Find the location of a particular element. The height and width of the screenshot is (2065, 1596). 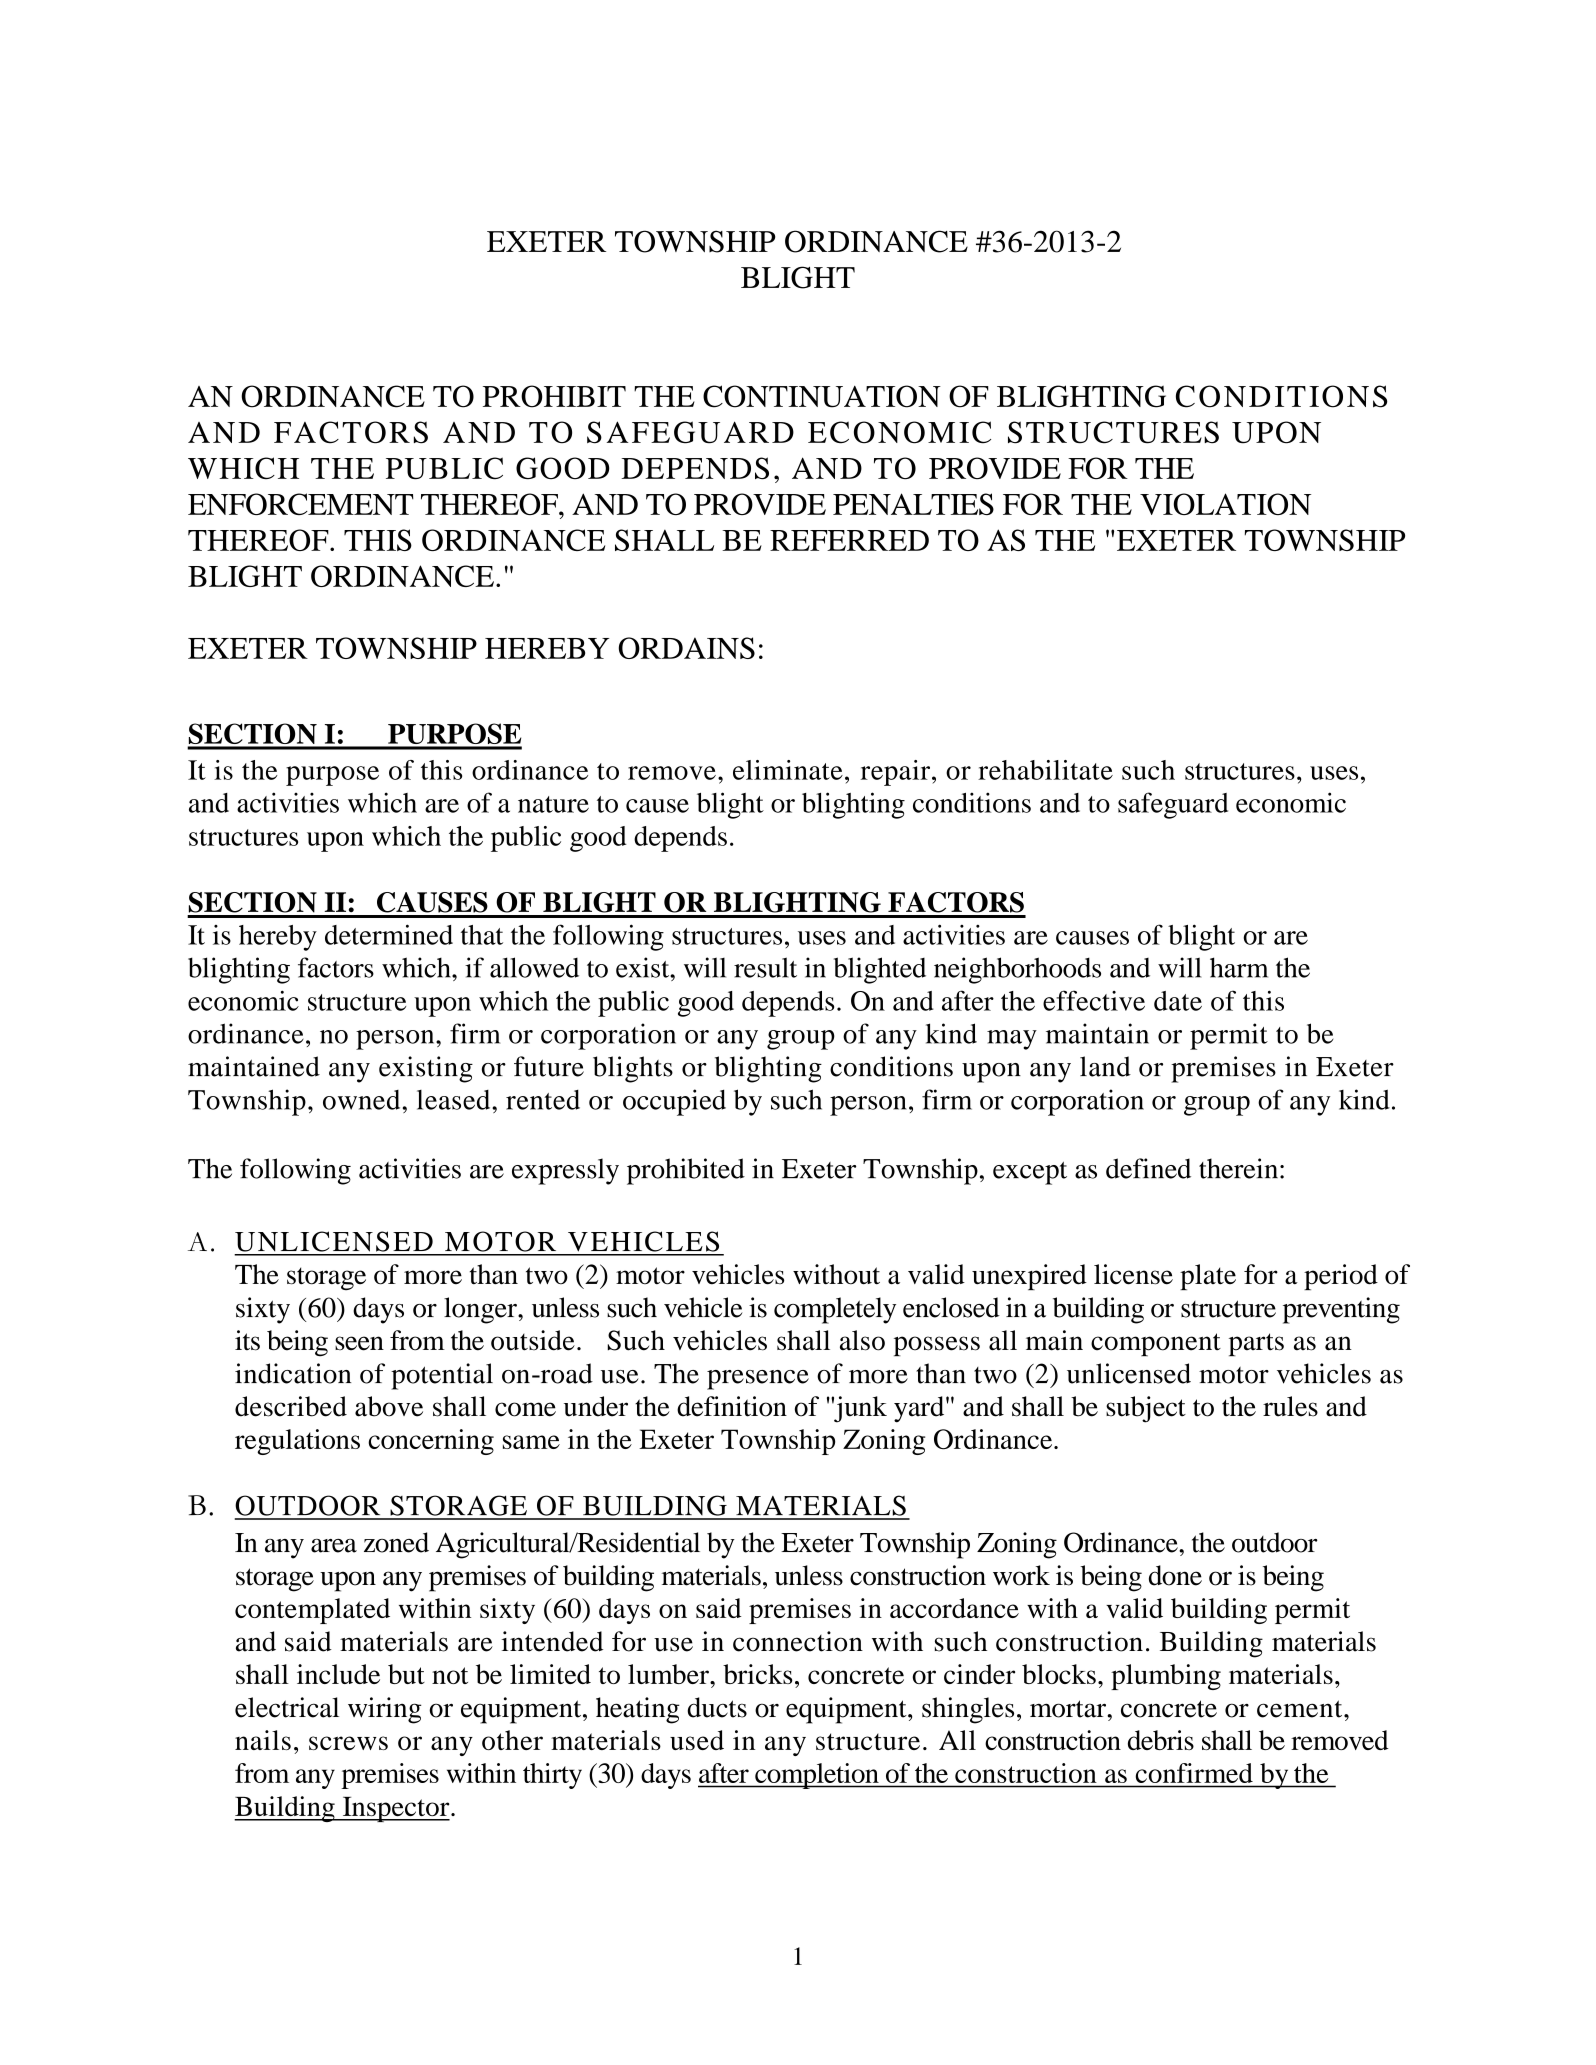

owned is located at coordinates (361, 1100).
